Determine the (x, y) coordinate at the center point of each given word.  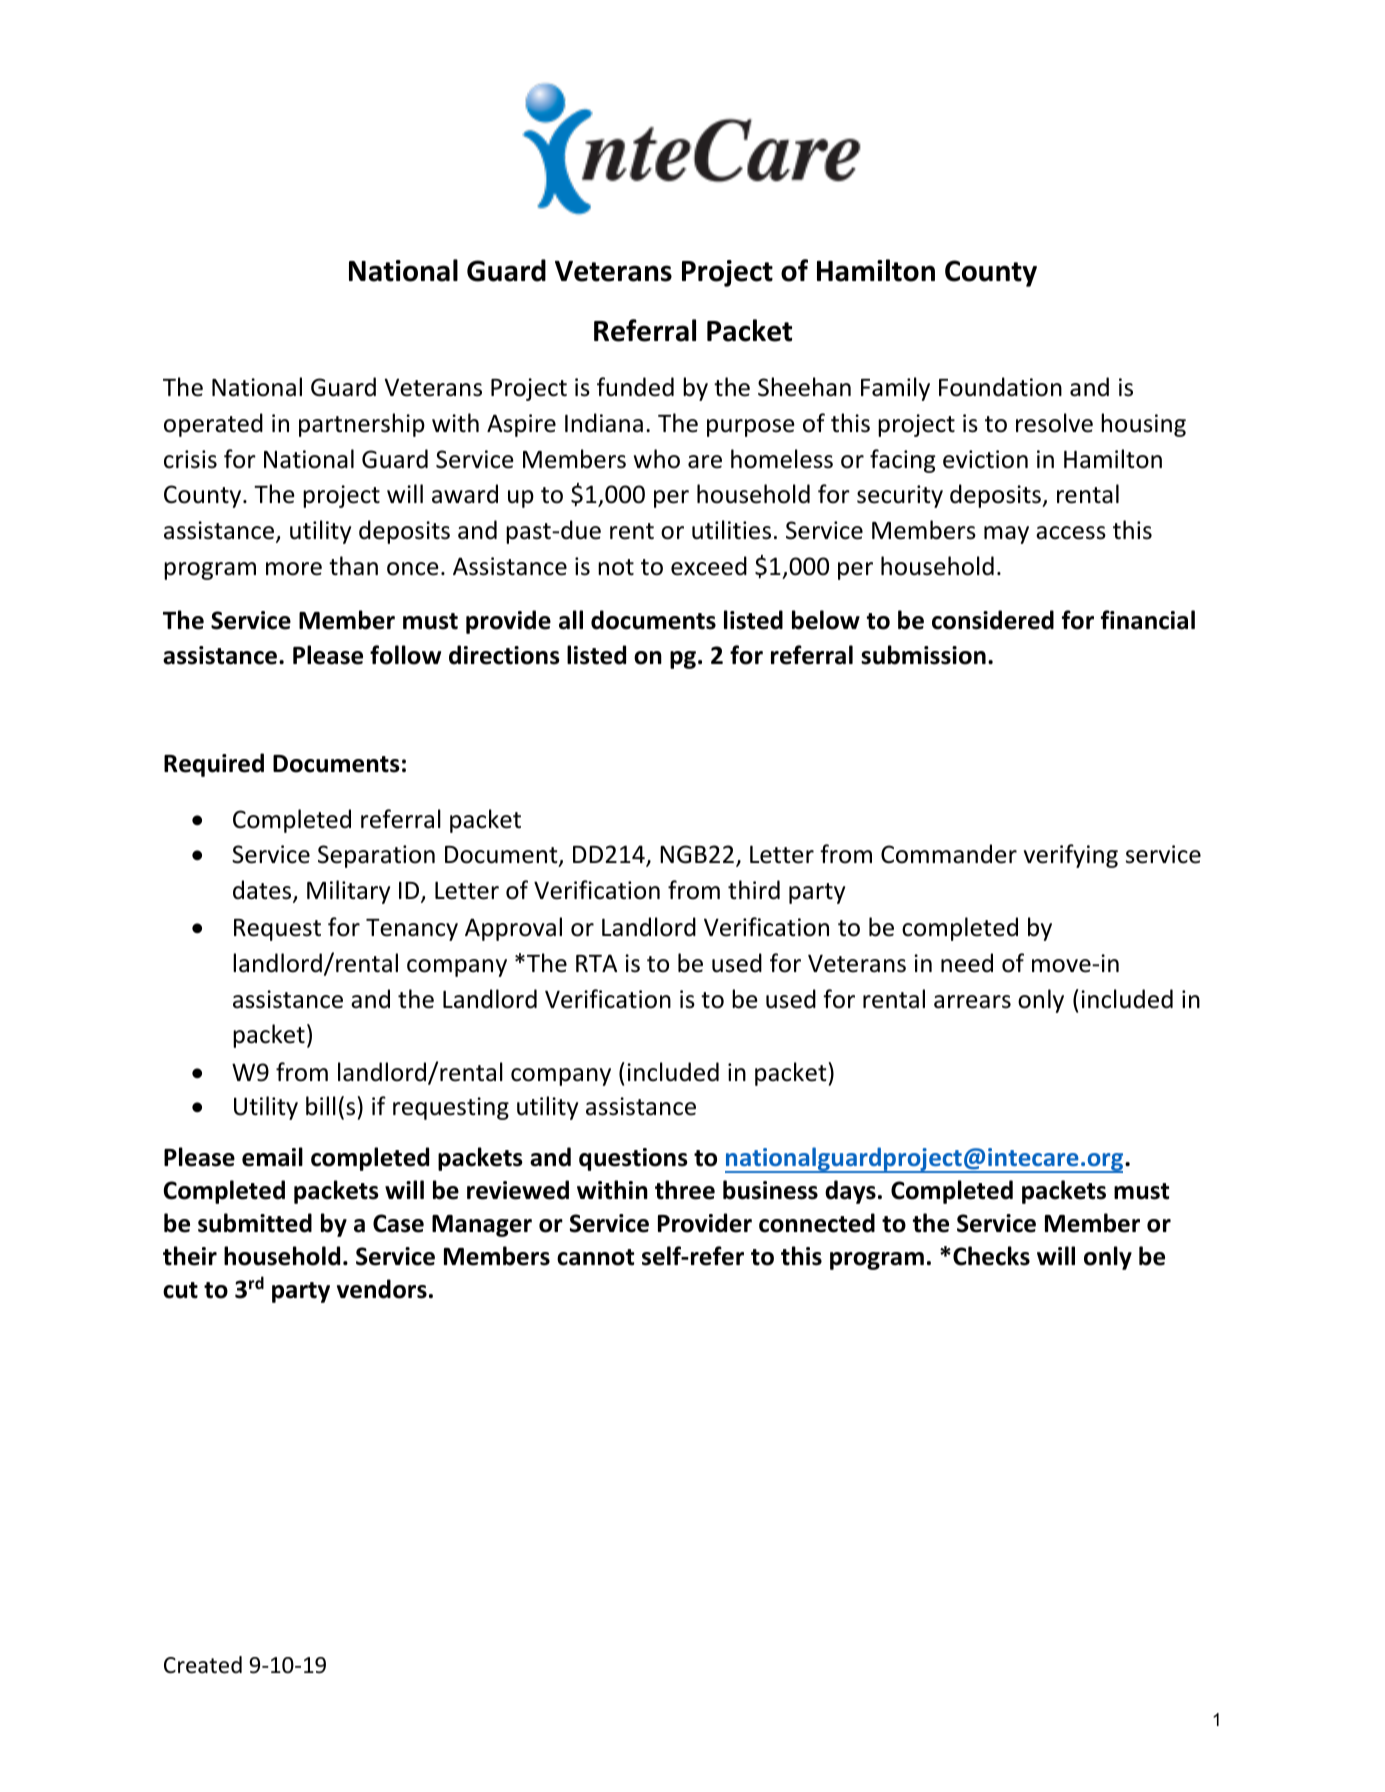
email (272, 1157)
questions (633, 1159)
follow (405, 655)
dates (263, 891)
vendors (382, 1289)
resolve (1054, 423)
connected (817, 1223)
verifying (1071, 856)
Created (203, 1665)
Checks (991, 1256)
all (571, 620)
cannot (595, 1257)
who (657, 459)
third (754, 890)
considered (993, 620)
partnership (362, 425)
